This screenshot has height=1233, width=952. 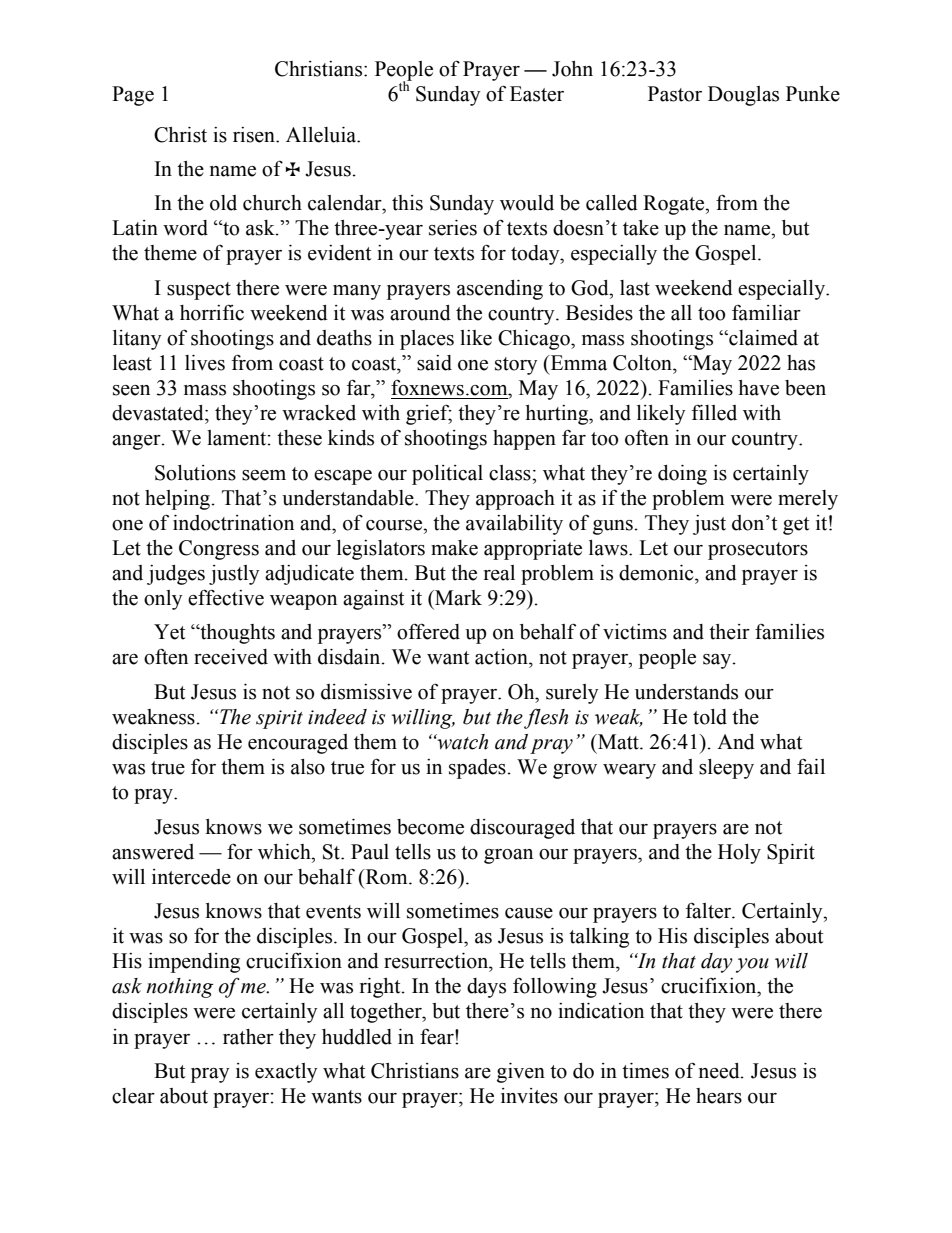 I want to click on effective, so click(x=226, y=597).
